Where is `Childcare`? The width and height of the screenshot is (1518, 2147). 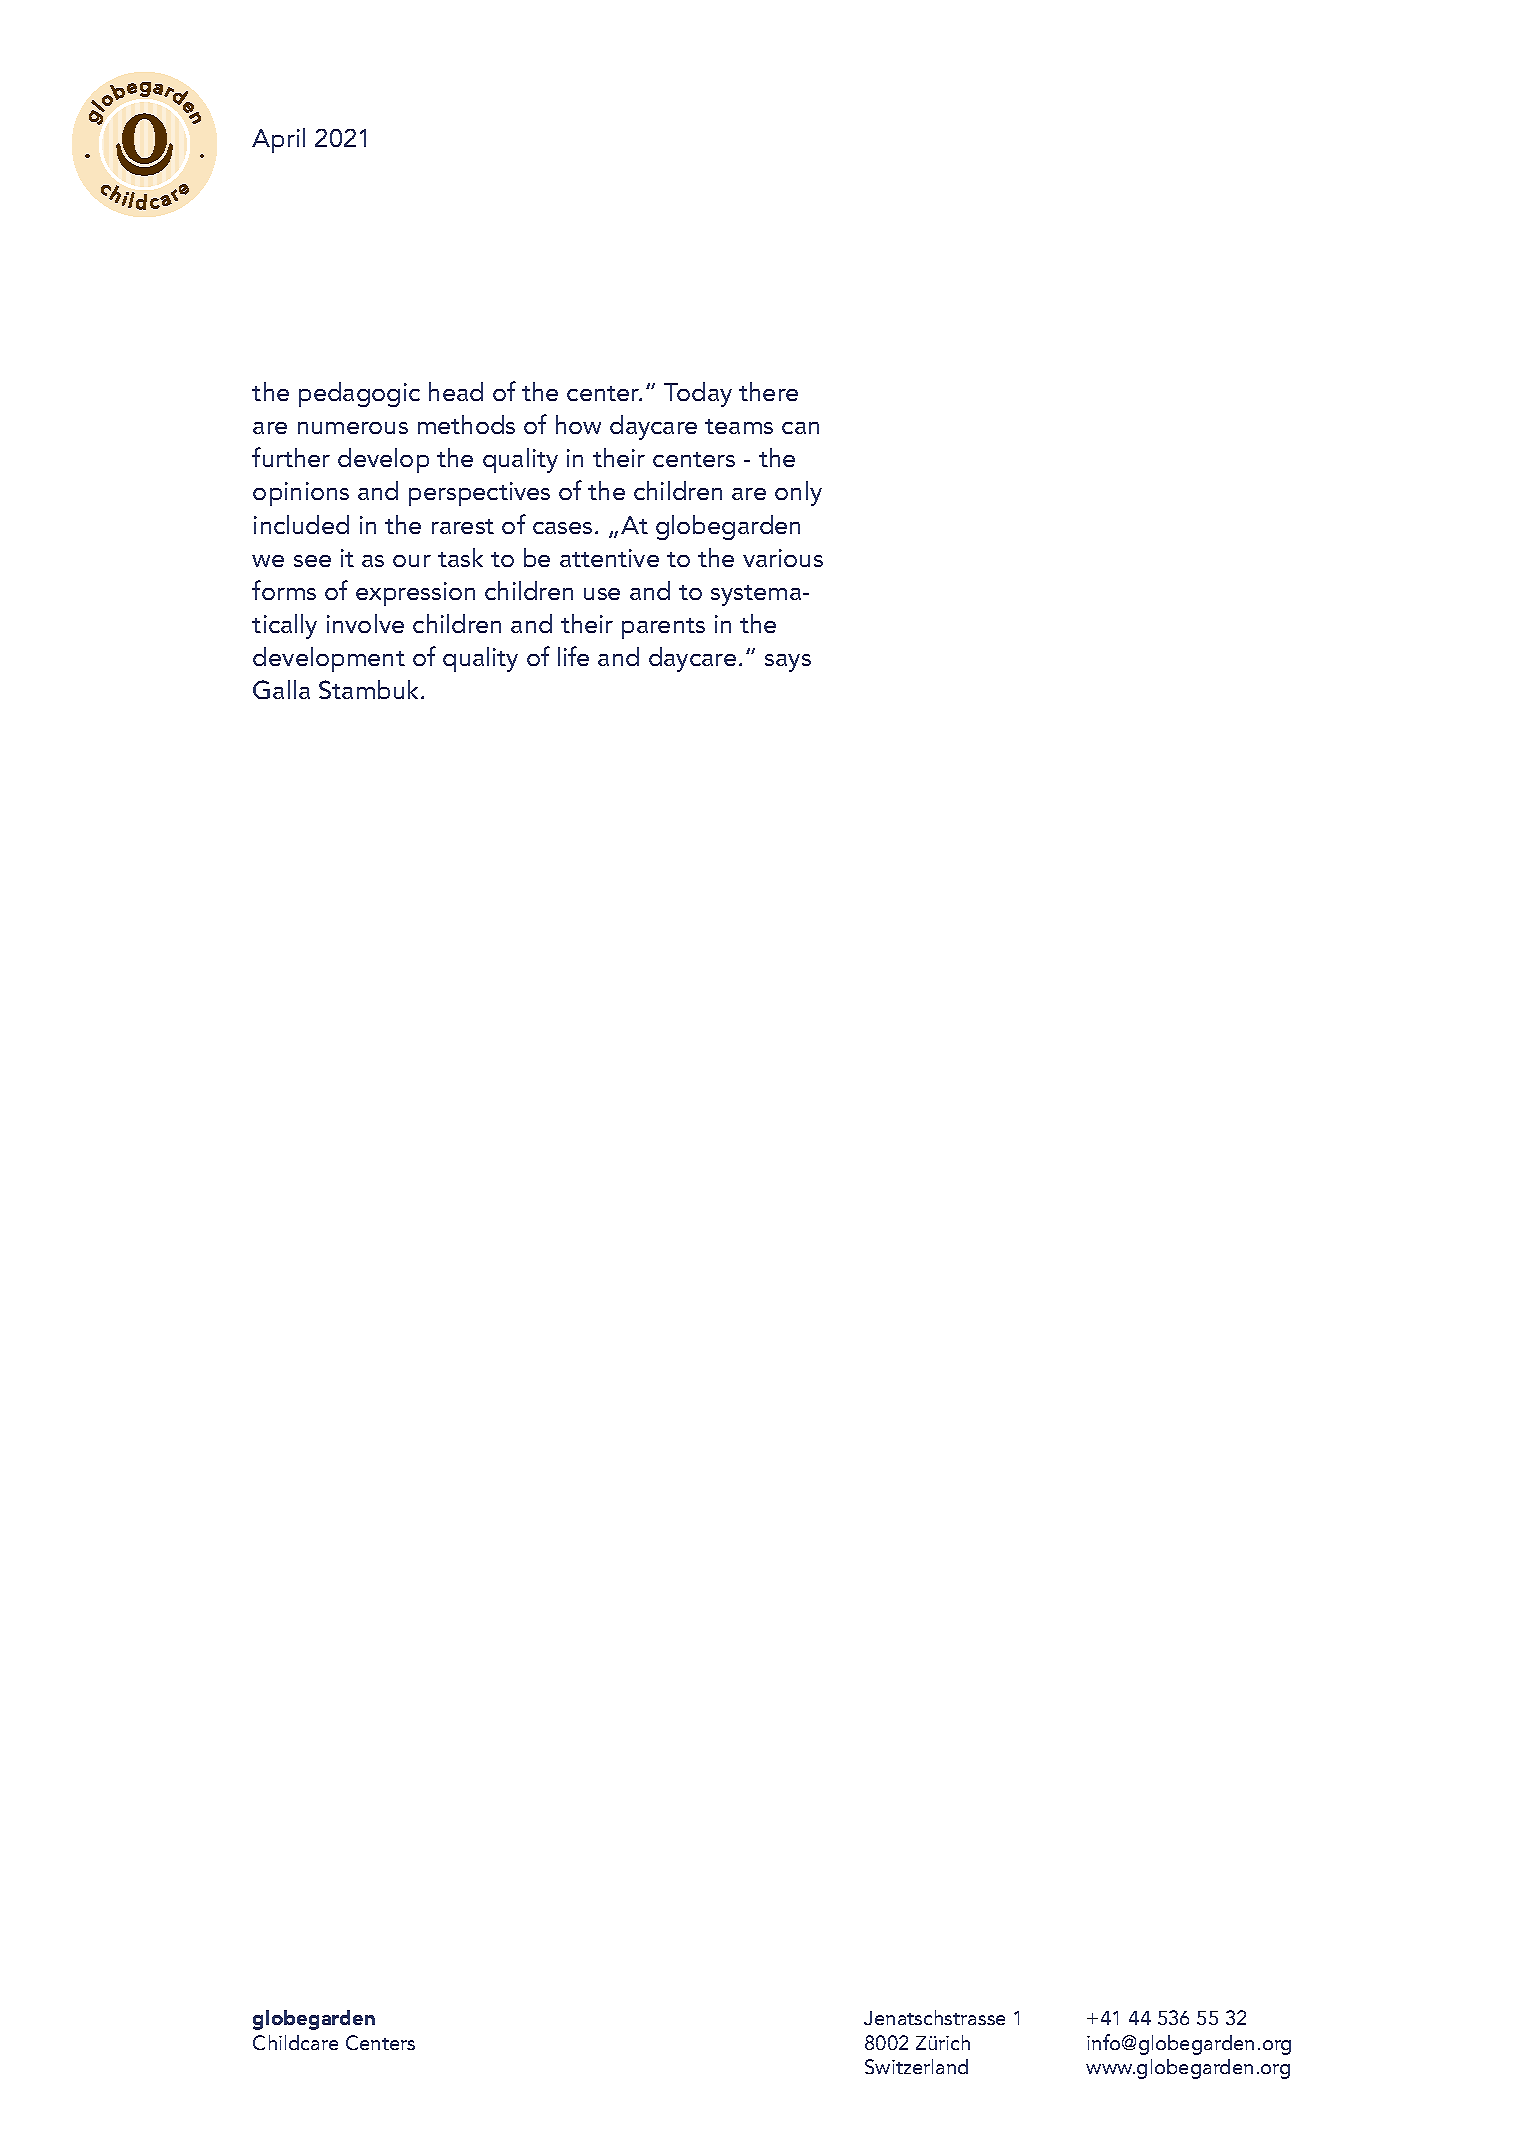 Childcare is located at coordinates (295, 2042).
